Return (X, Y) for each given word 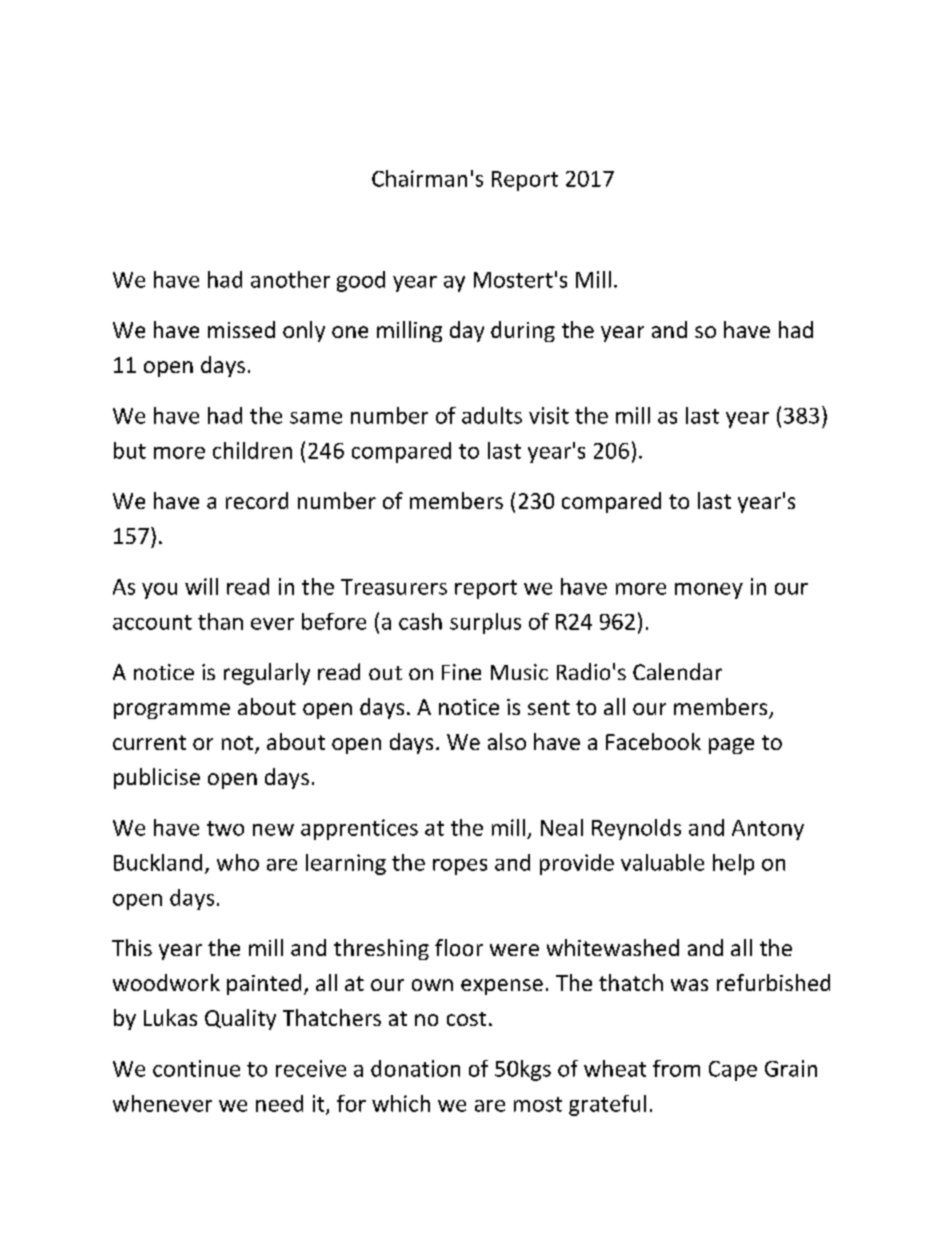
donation (415, 1068)
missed (241, 329)
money (709, 591)
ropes (460, 867)
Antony (768, 830)
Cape (733, 1071)
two (225, 828)
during (523, 331)
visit (549, 415)
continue (196, 1068)
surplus (485, 623)
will (201, 586)
